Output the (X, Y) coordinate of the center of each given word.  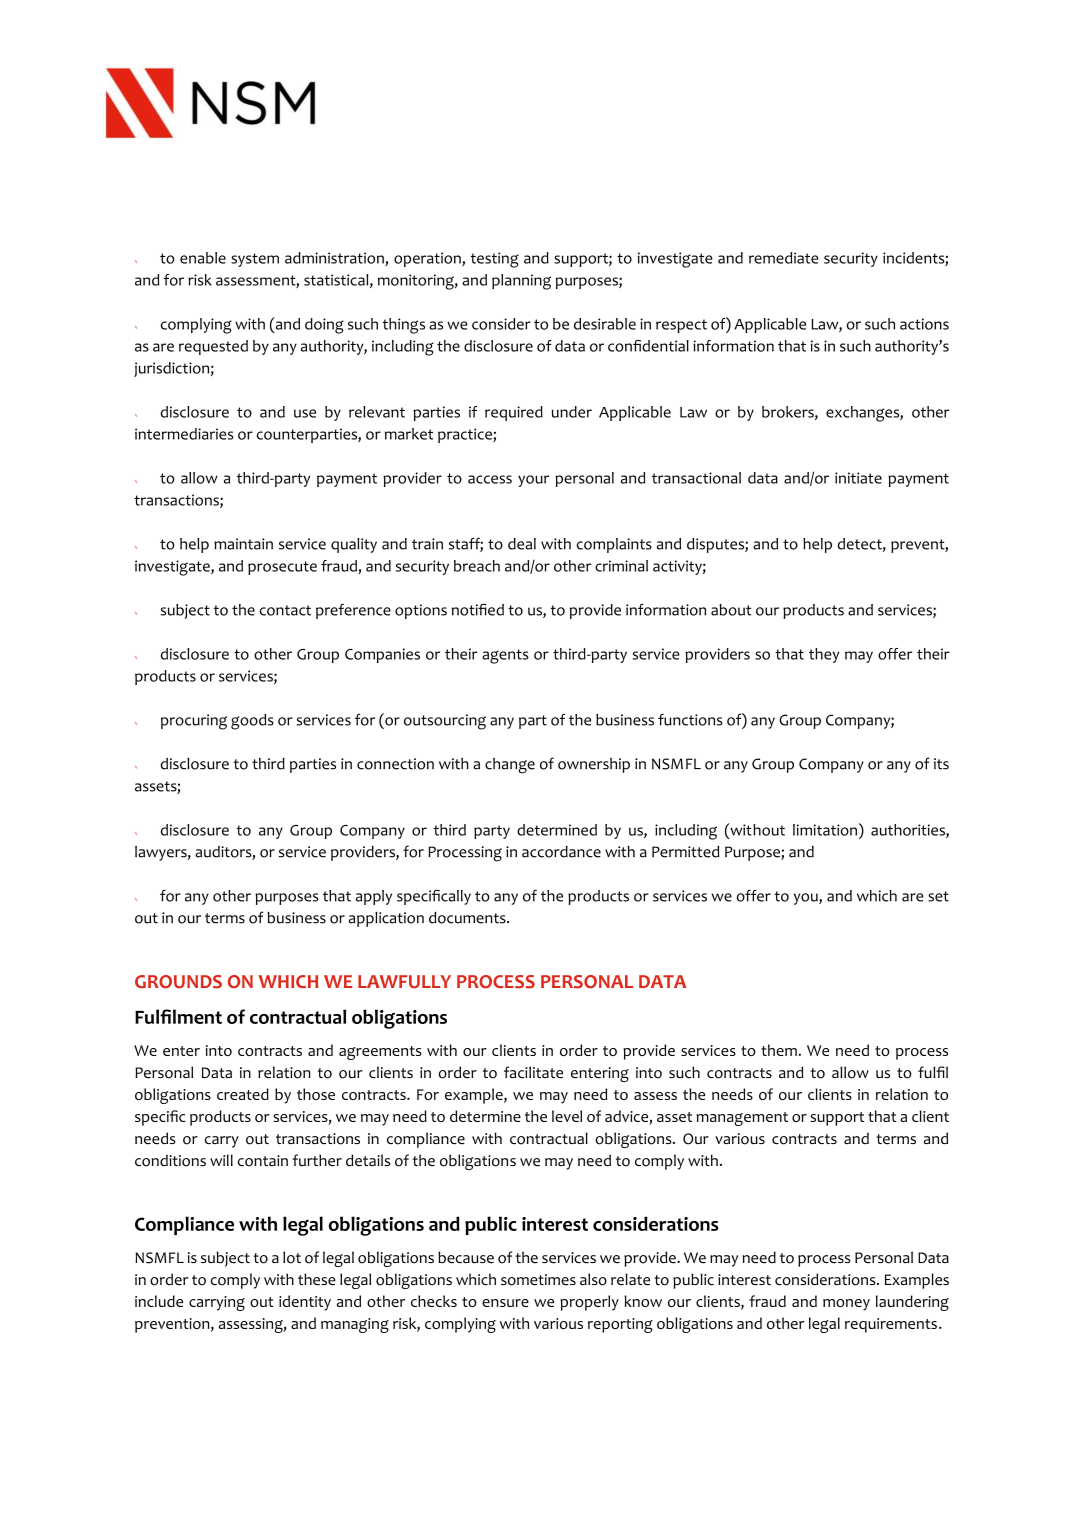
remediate (784, 258)
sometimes (538, 1280)
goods (252, 722)
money (846, 1305)
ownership (594, 765)
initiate (858, 478)
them (779, 1050)
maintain (243, 544)
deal (522, 544)
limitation (825, 830)
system (255, 260)
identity (305, 1303)
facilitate (533, 1072)
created (243, 1094)
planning (521, 282)
